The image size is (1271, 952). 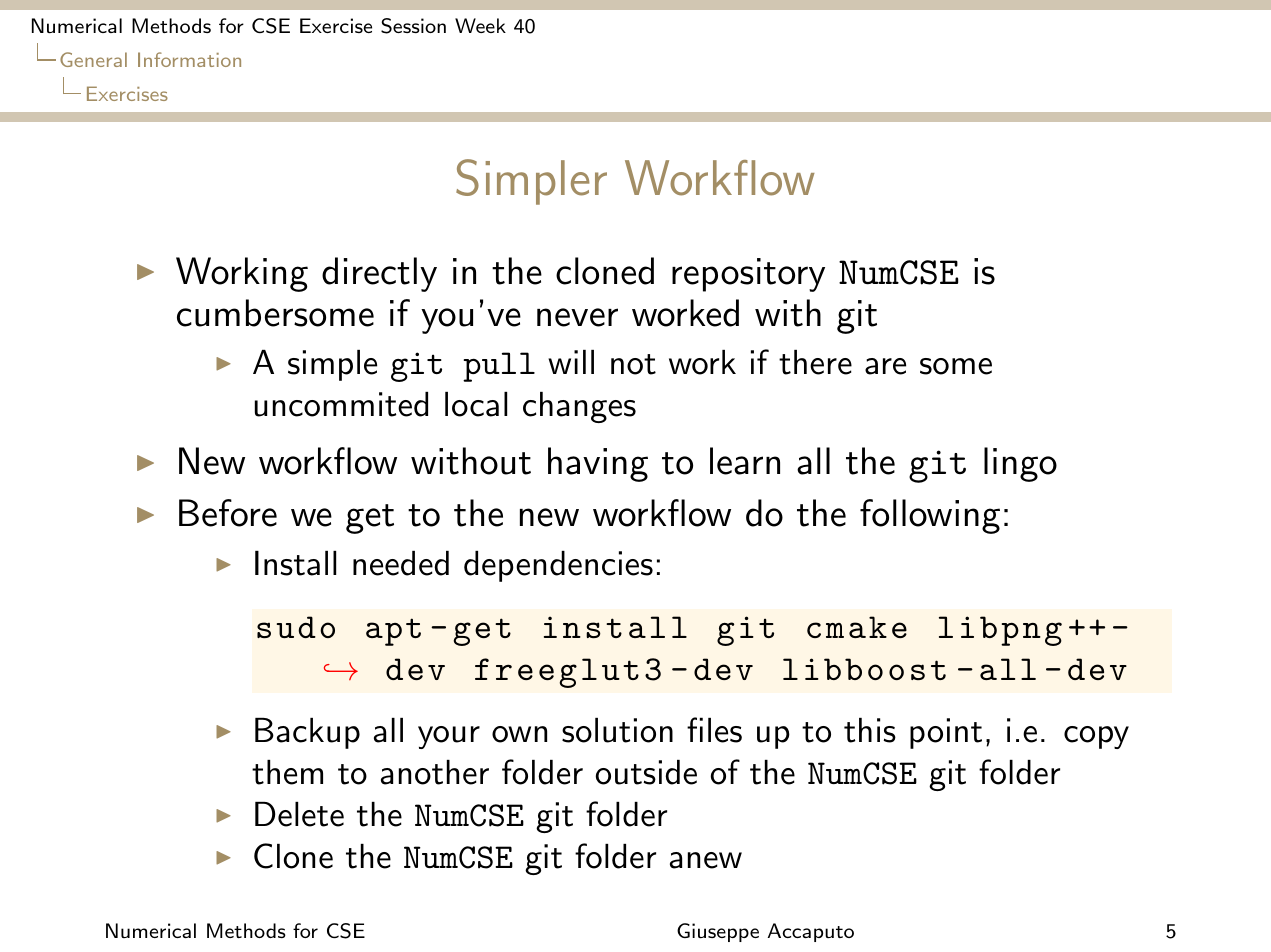 I want to click on directly, so click(x=379, y=274).
